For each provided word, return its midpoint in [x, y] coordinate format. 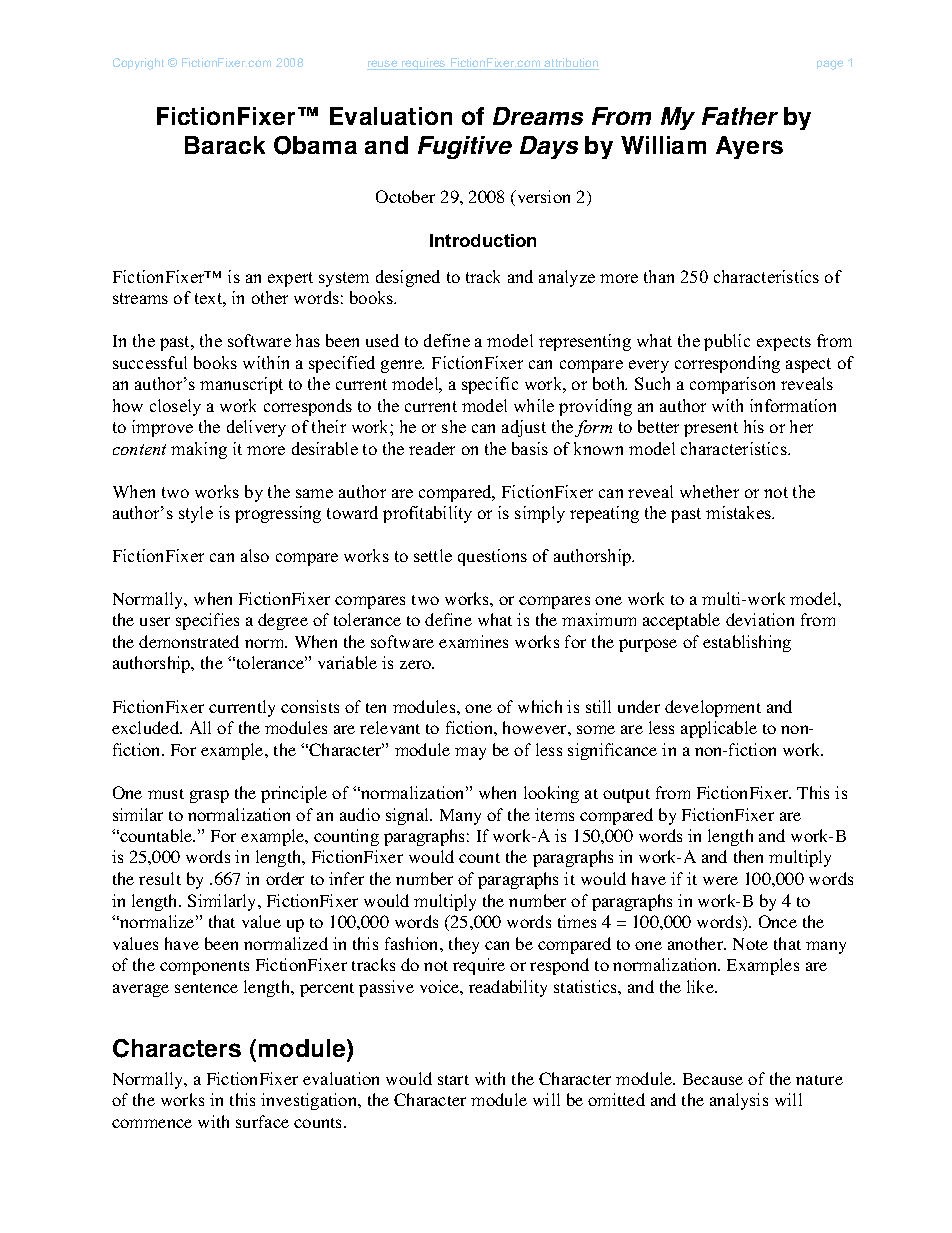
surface [262, 1121]
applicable [719, 729]
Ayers [749, 147]
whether [709, 491]
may [470, 753]
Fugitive [465, 147]
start [453, 1080]
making [199, 450]
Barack [225, 145]
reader [432, 448]
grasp [209, 796]
